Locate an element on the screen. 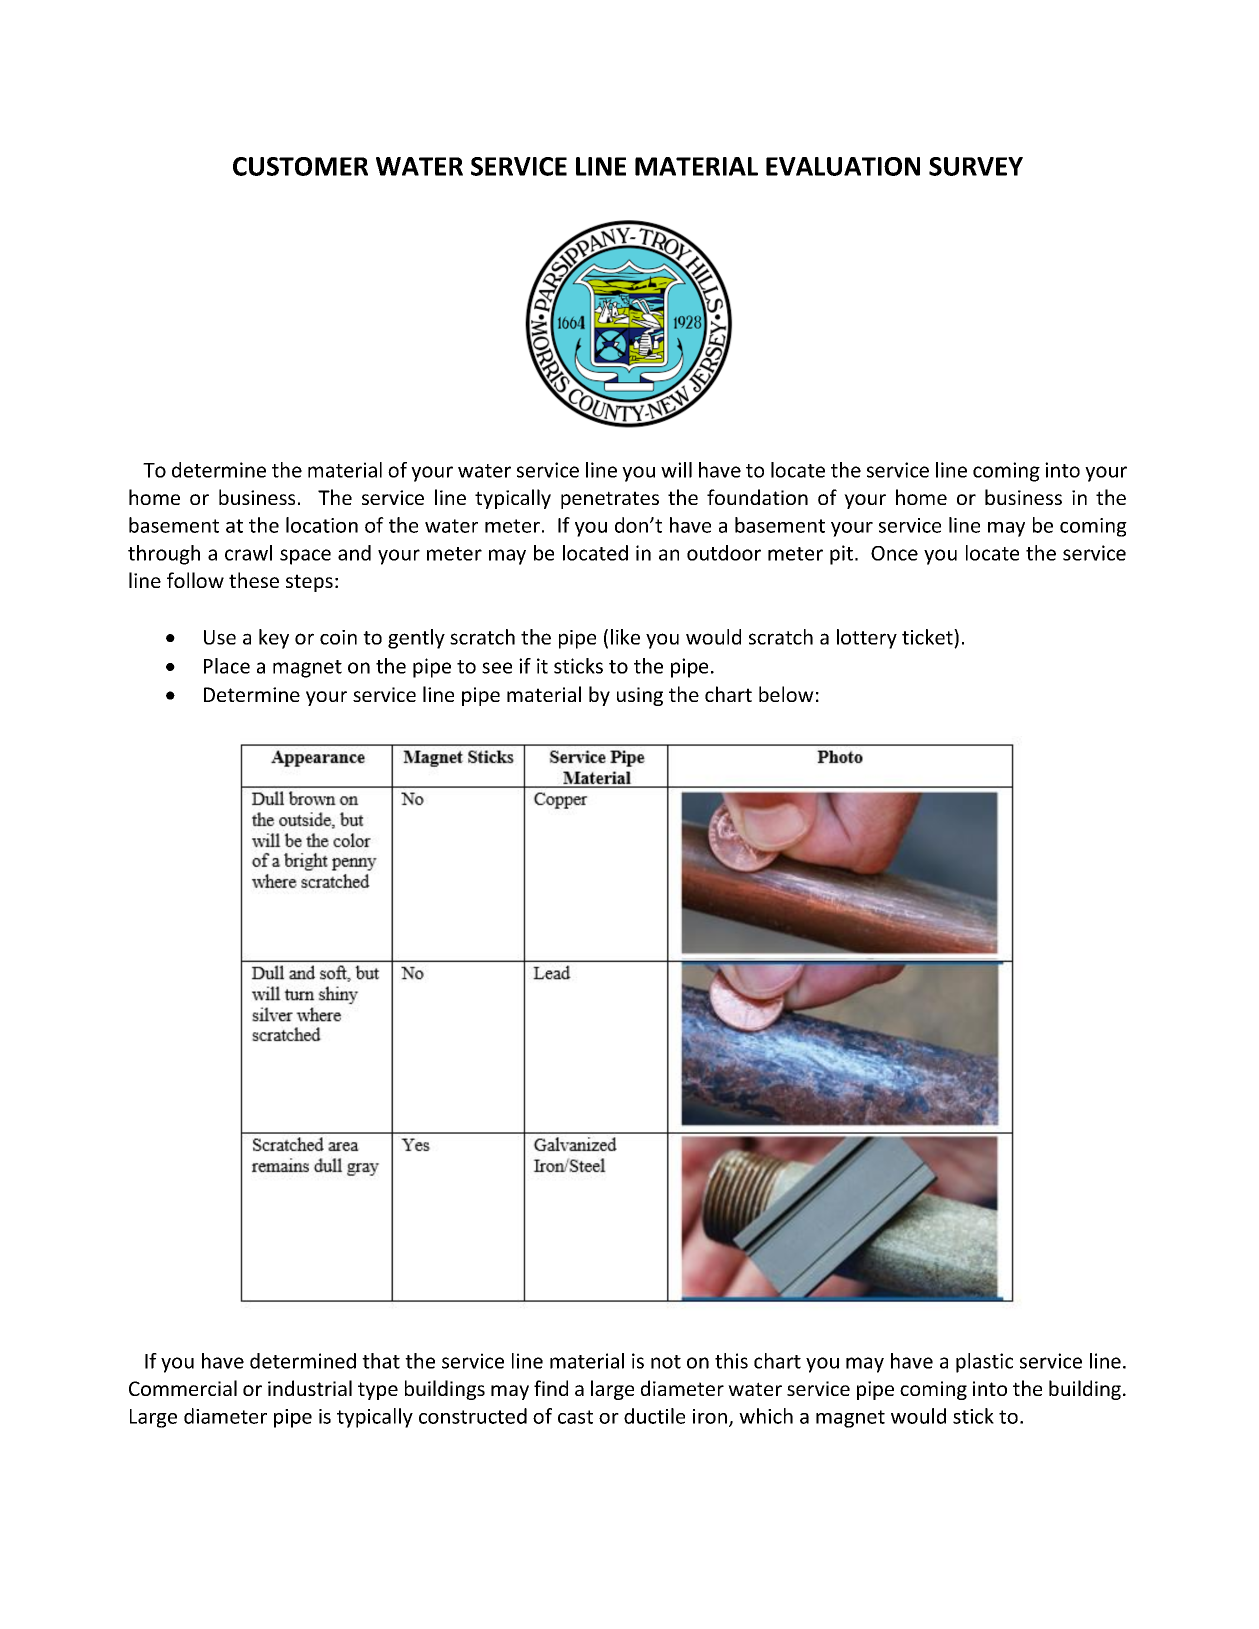 The image size is (1259, 1629). Place is located at coordinates (227, 666).
